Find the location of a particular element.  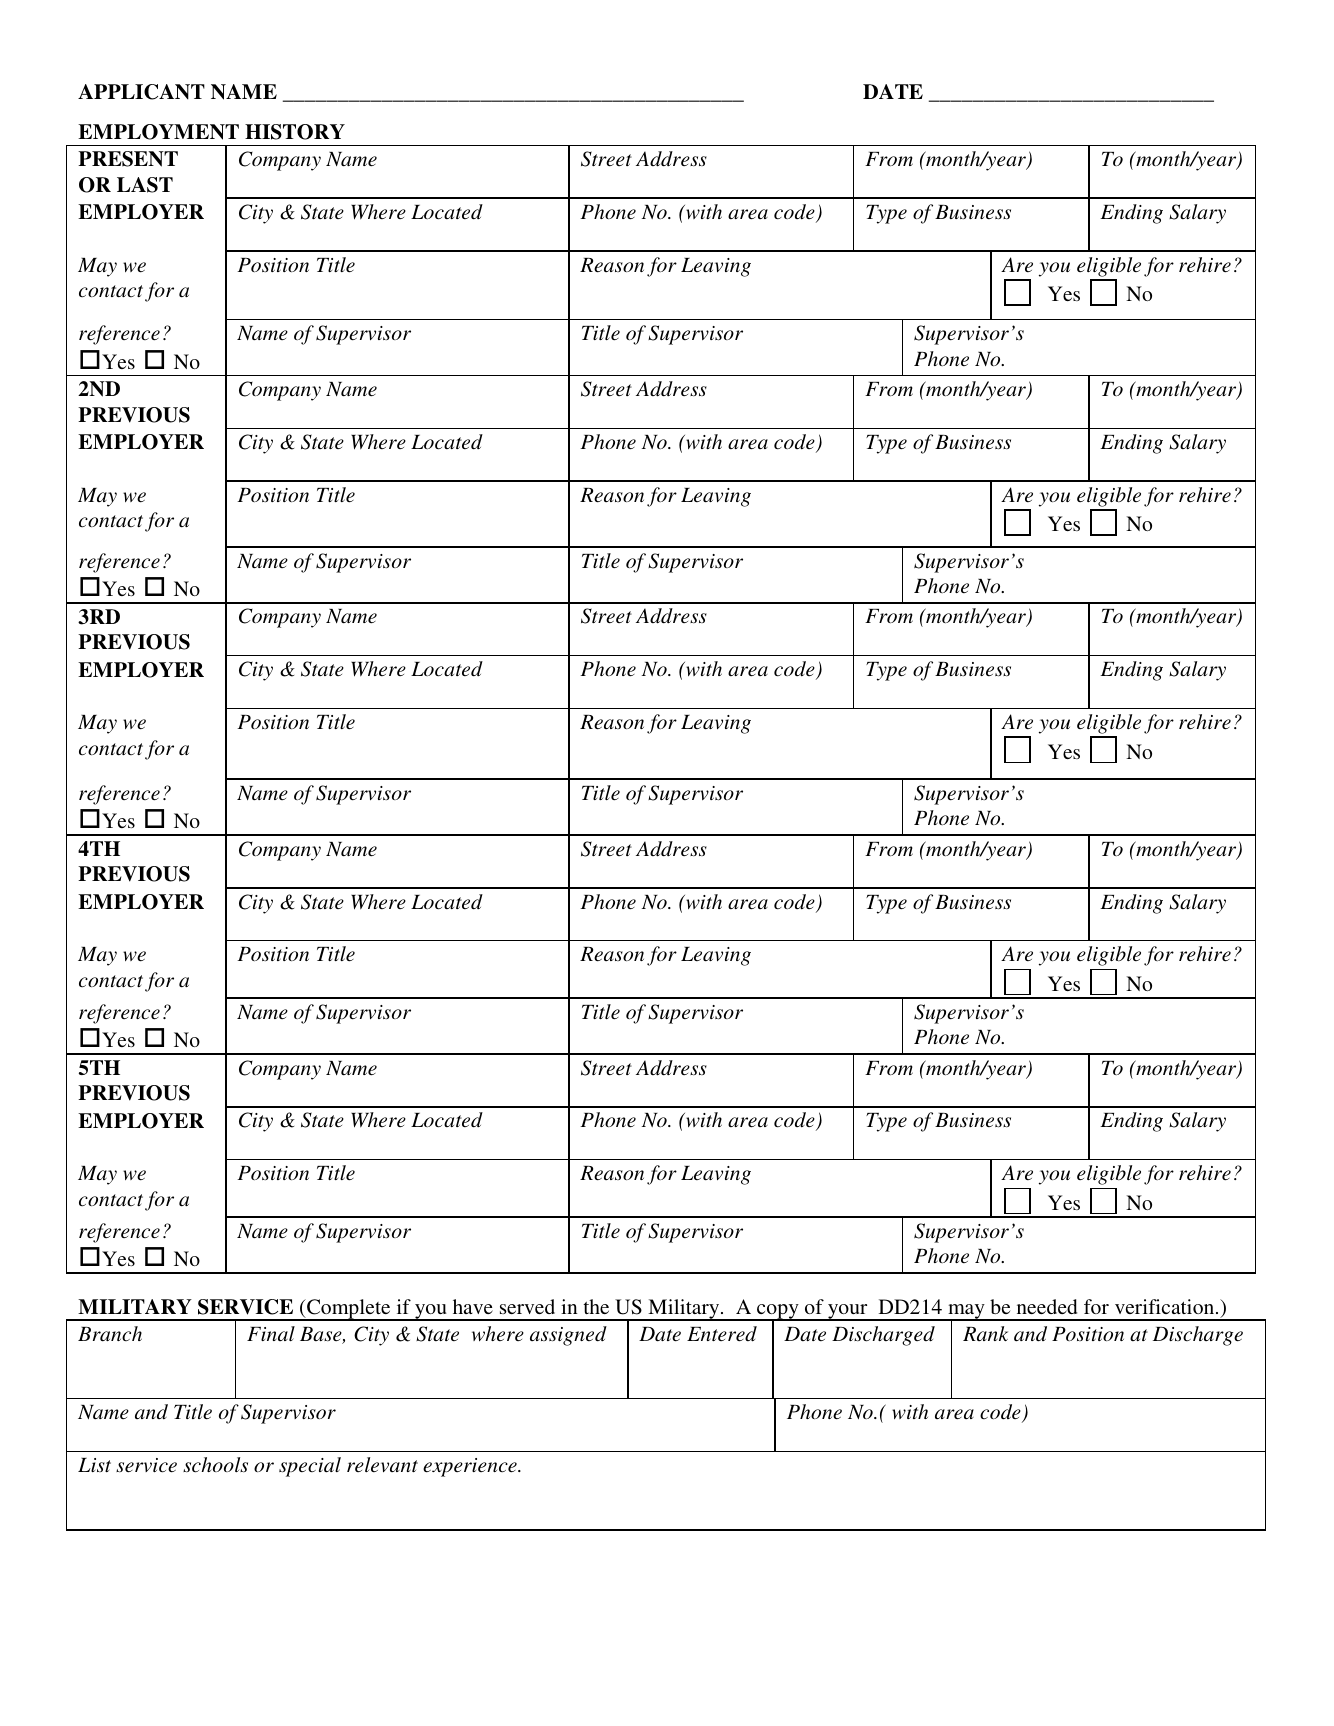

assigned is located at coordinates (568, 1336).
